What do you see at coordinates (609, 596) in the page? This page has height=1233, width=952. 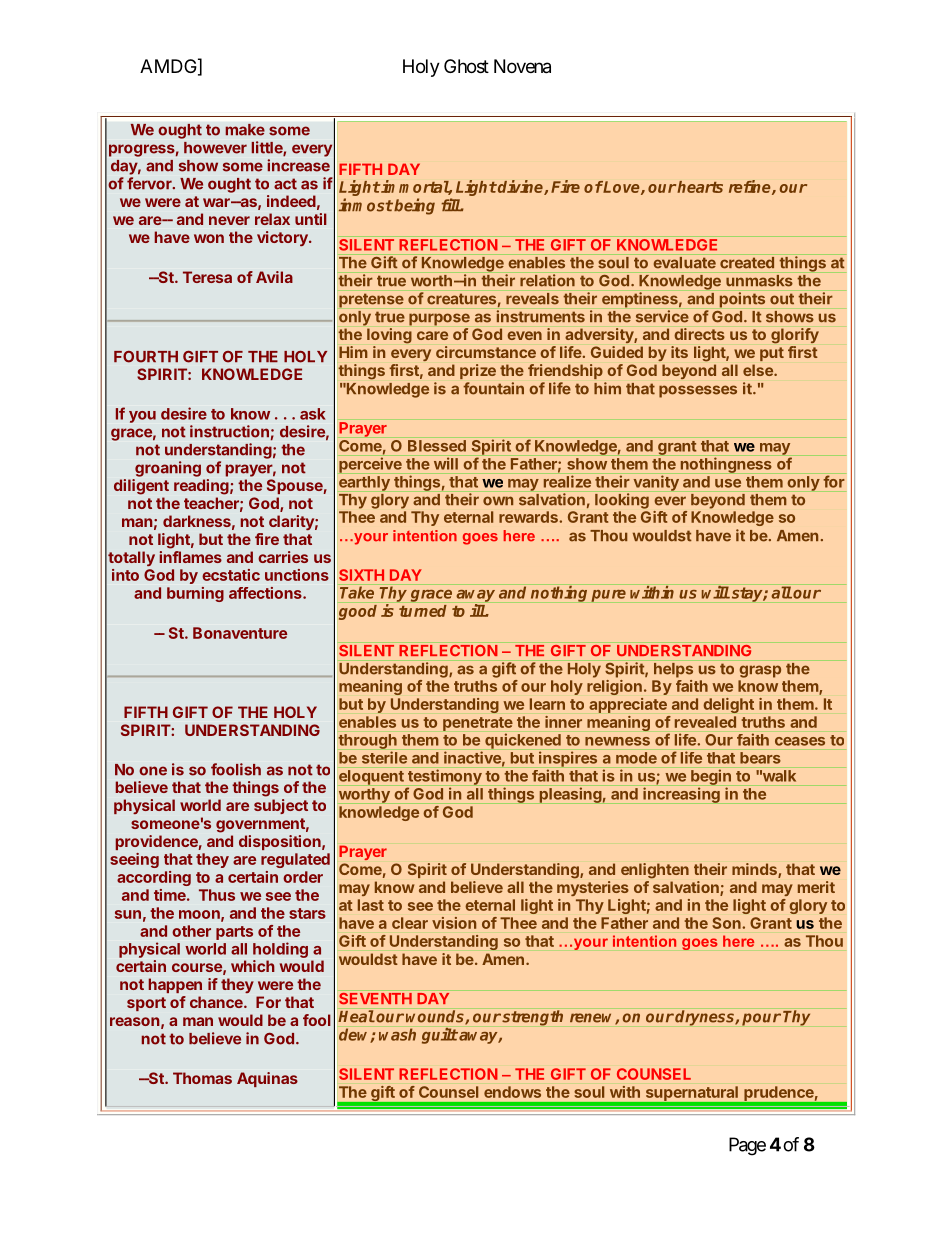 I see `pure` at bounding box center [609, 596].
